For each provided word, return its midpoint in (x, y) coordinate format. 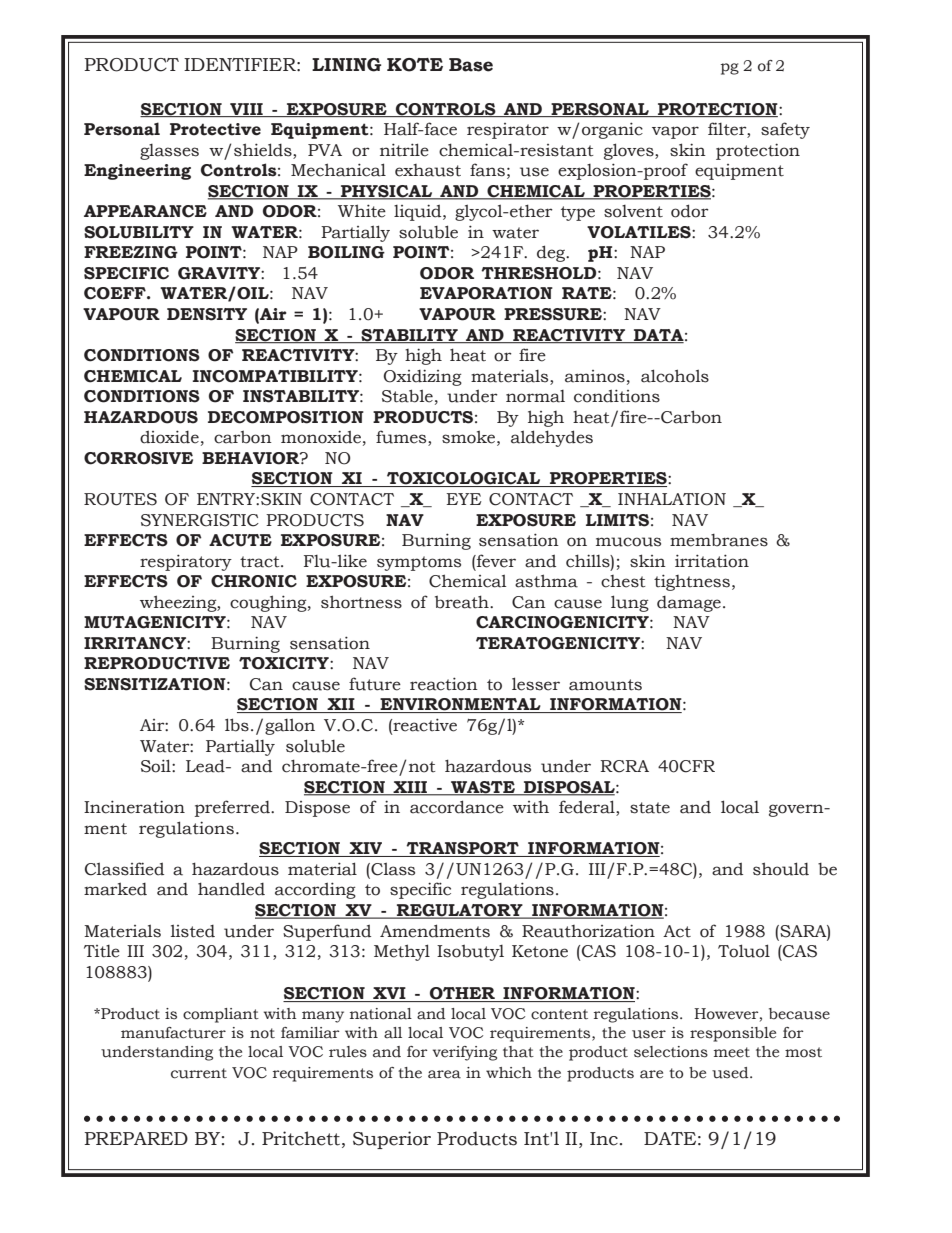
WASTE (483, 788)
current (199, 1073)
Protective (215, 129)
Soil (157, 766)
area (444, 1074)
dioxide (169, 437)
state (650, 808)
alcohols (675, 376)
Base (471, 65)
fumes (402, 438)
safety (785, 130)
